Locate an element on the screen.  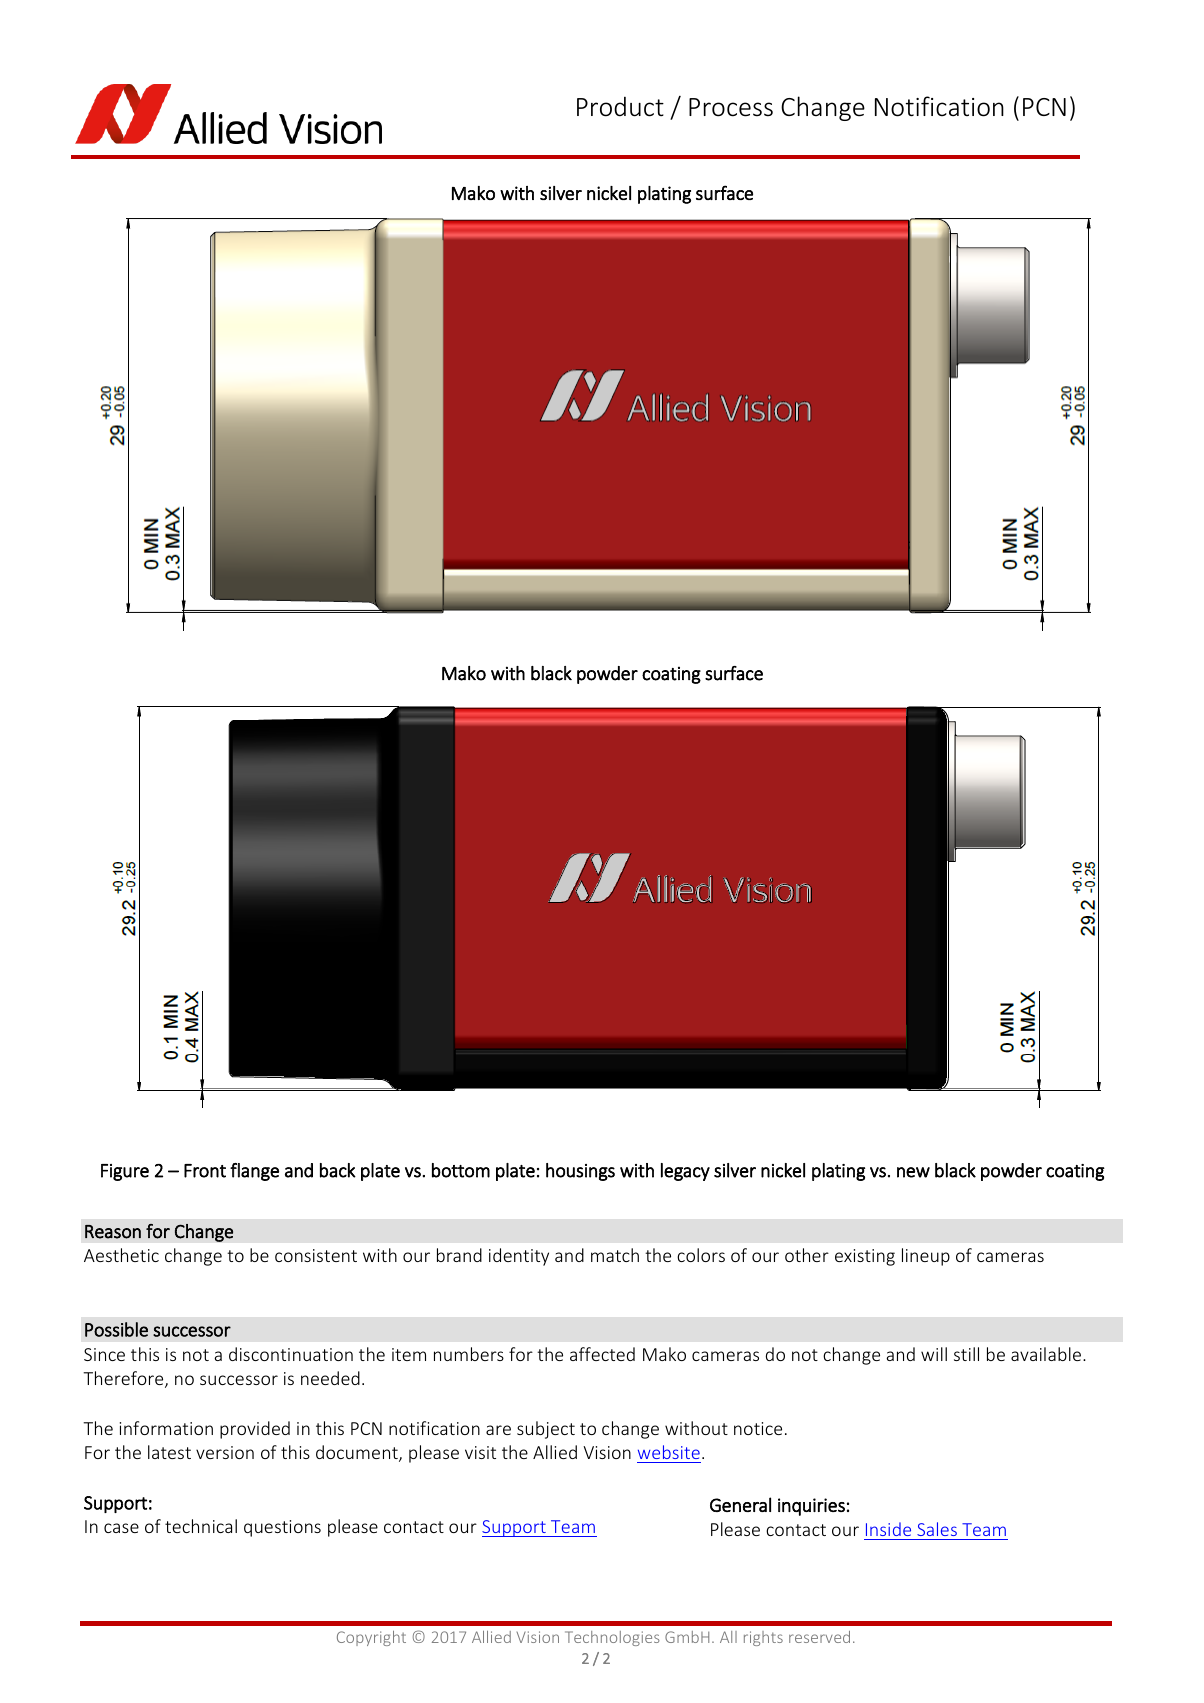
lineup is located at coordinates (926, 1257).
